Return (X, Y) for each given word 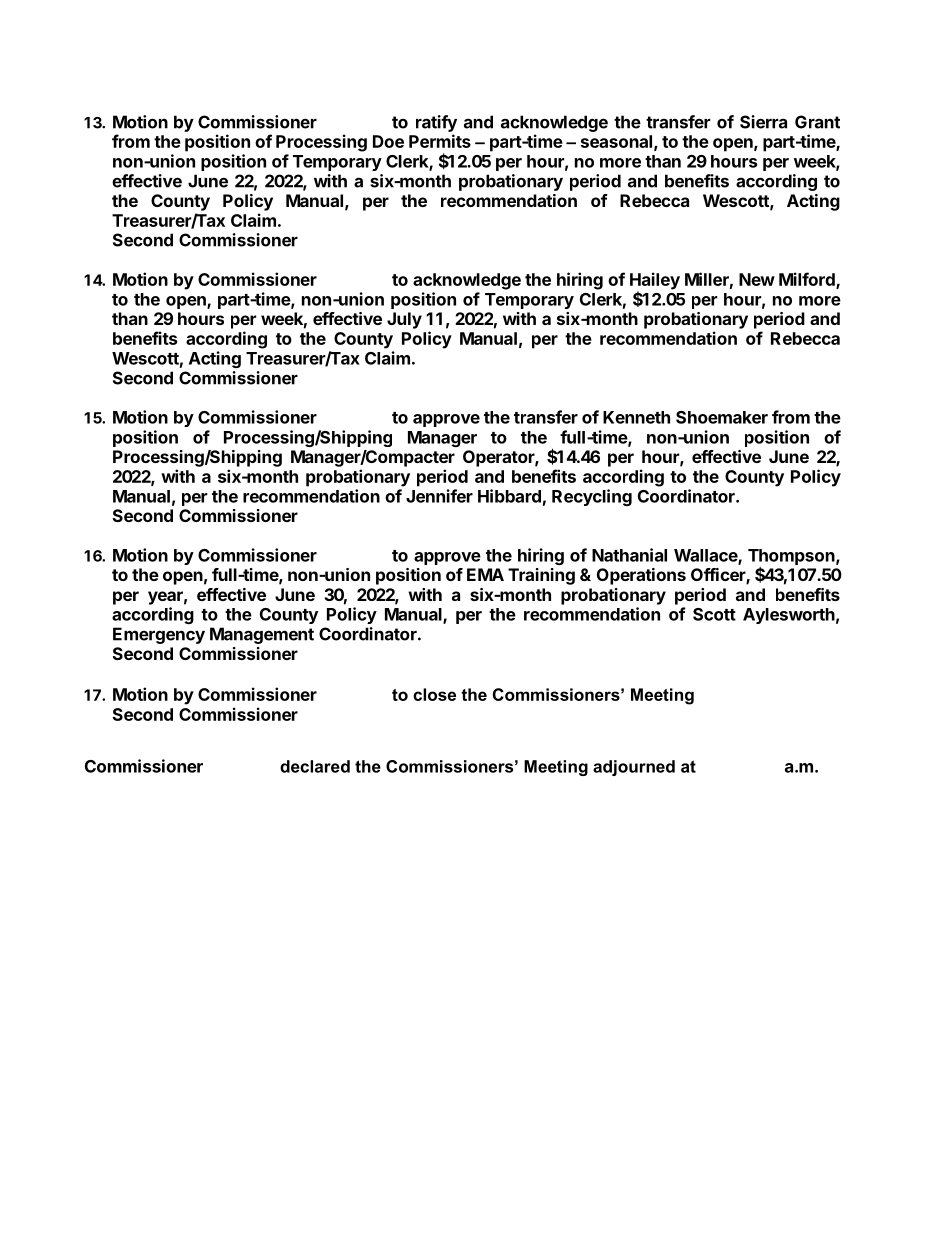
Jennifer (439, 496)
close (434, 694)
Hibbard (509, 496)
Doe (388, 141)
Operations (641, 576)
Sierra (763, 122)
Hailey (655, 282)
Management (262, 635)
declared (315, 766)
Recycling (592, 497)
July (404, 320)
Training (541, 576)
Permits (440, 141)
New (757, 279)
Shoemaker (722, 417)
